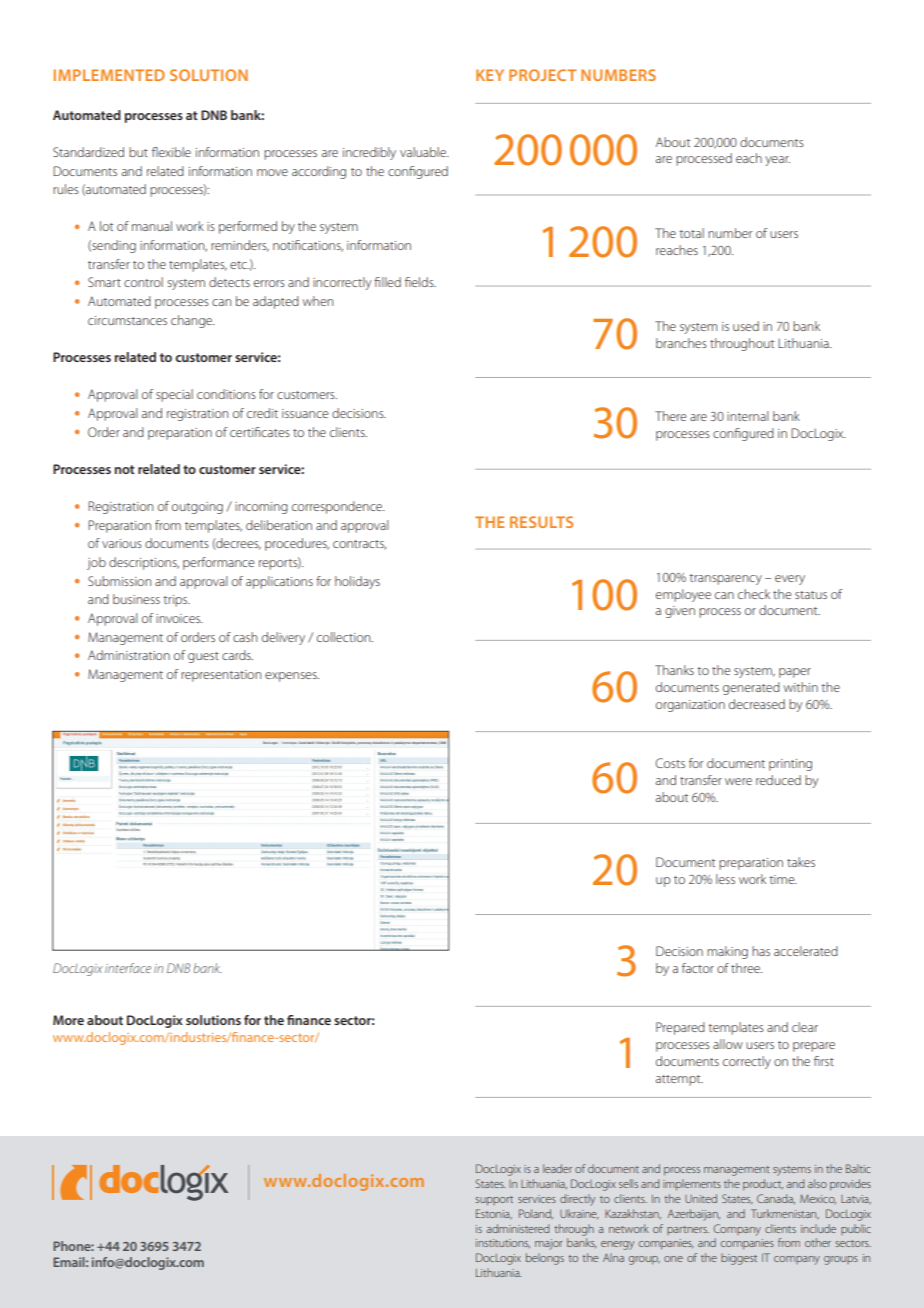 The image size is (924, 1308). I want to click on Administration, so click(129, 655).
